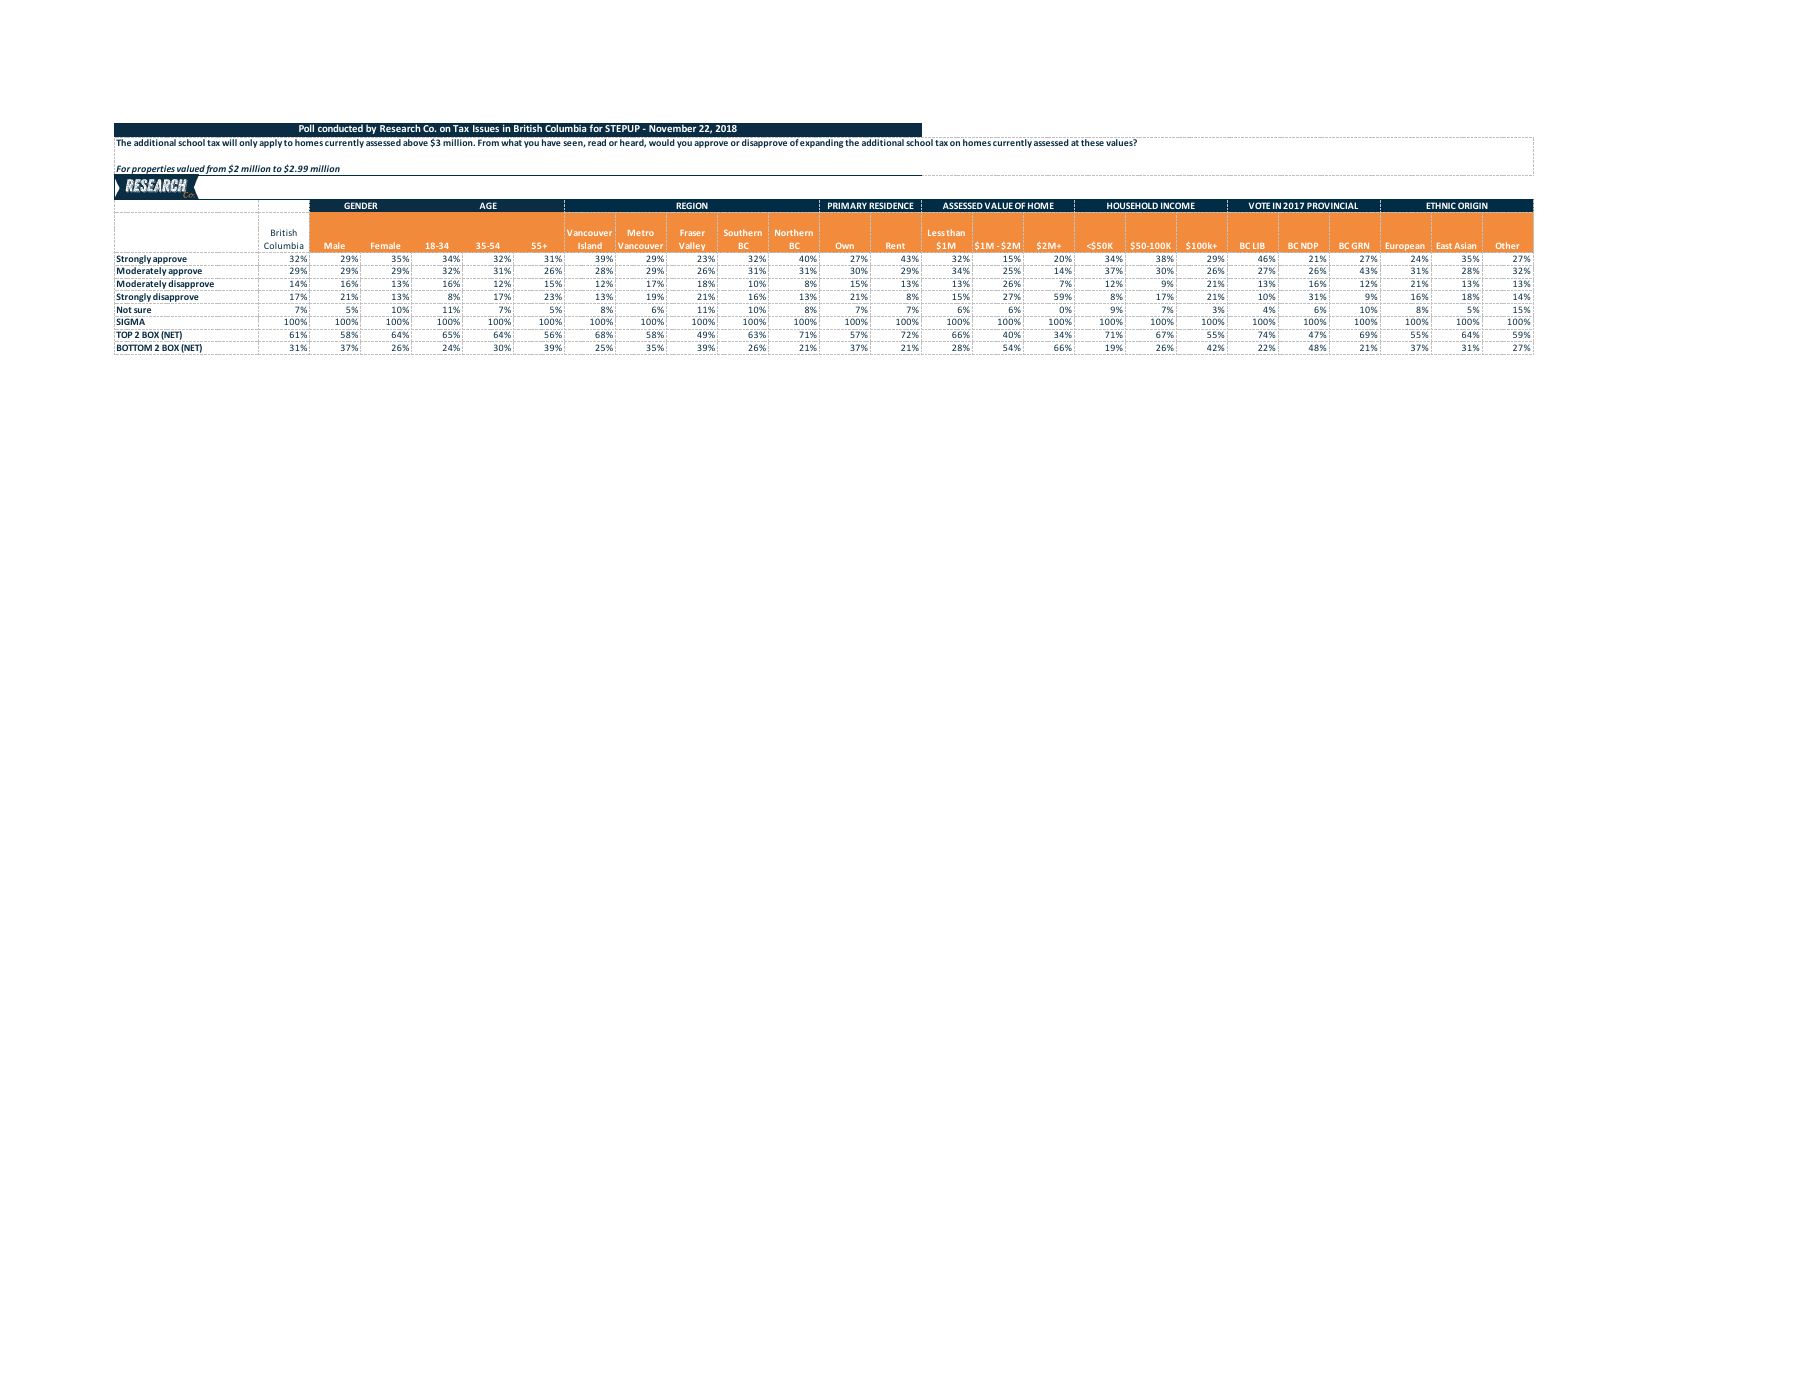 This screenshot has width=1802, height=1393. Describe the element at coordinates (590, 245) in the screenshot. I see `Island` at that location.
